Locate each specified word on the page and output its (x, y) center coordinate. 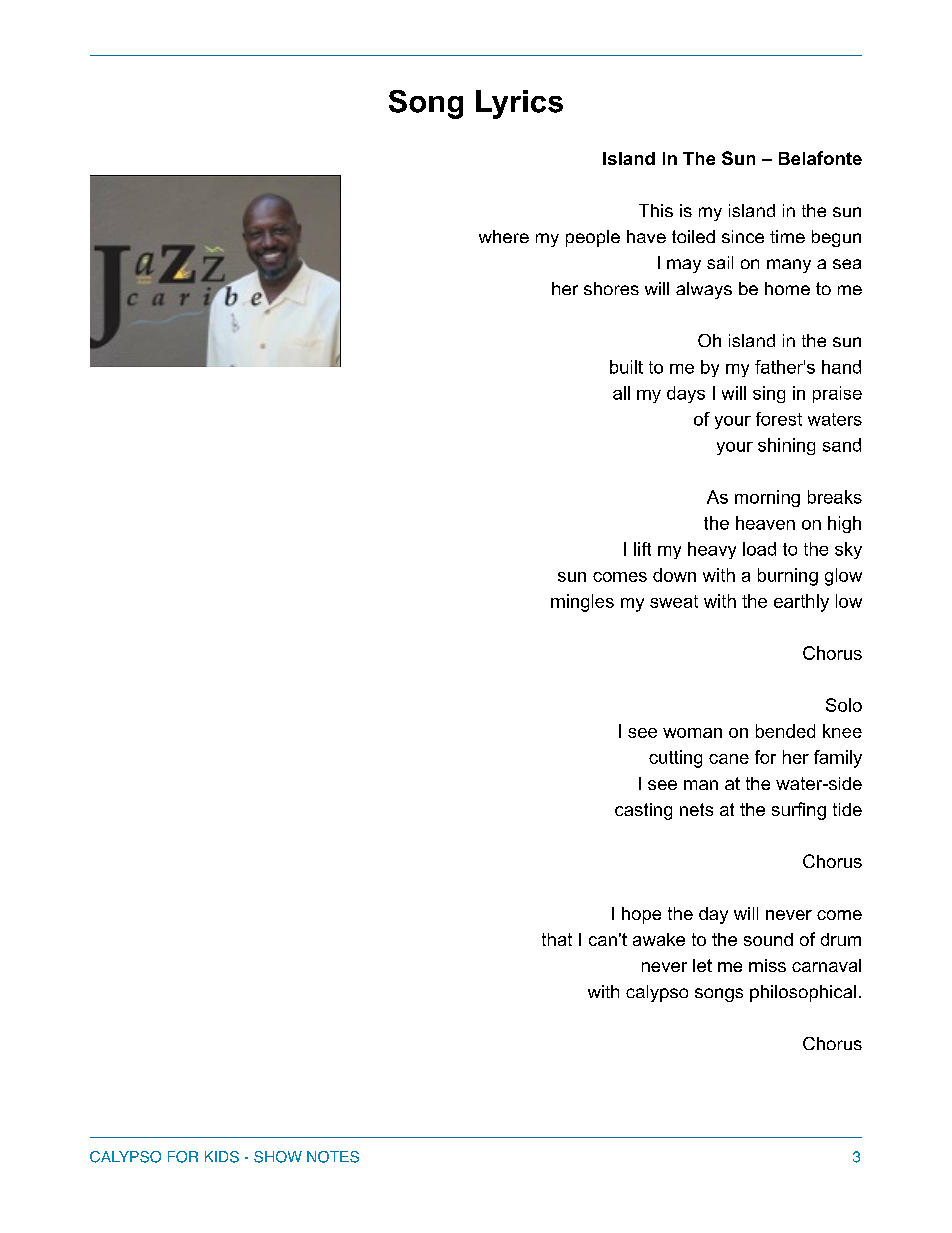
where (504, 236)
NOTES (333, 1157)
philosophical (803, 993)
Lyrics (519, 104)
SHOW (278, 1157)
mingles (582, 603)
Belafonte (820, 158)
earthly (801, 603)
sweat (674, 601)
